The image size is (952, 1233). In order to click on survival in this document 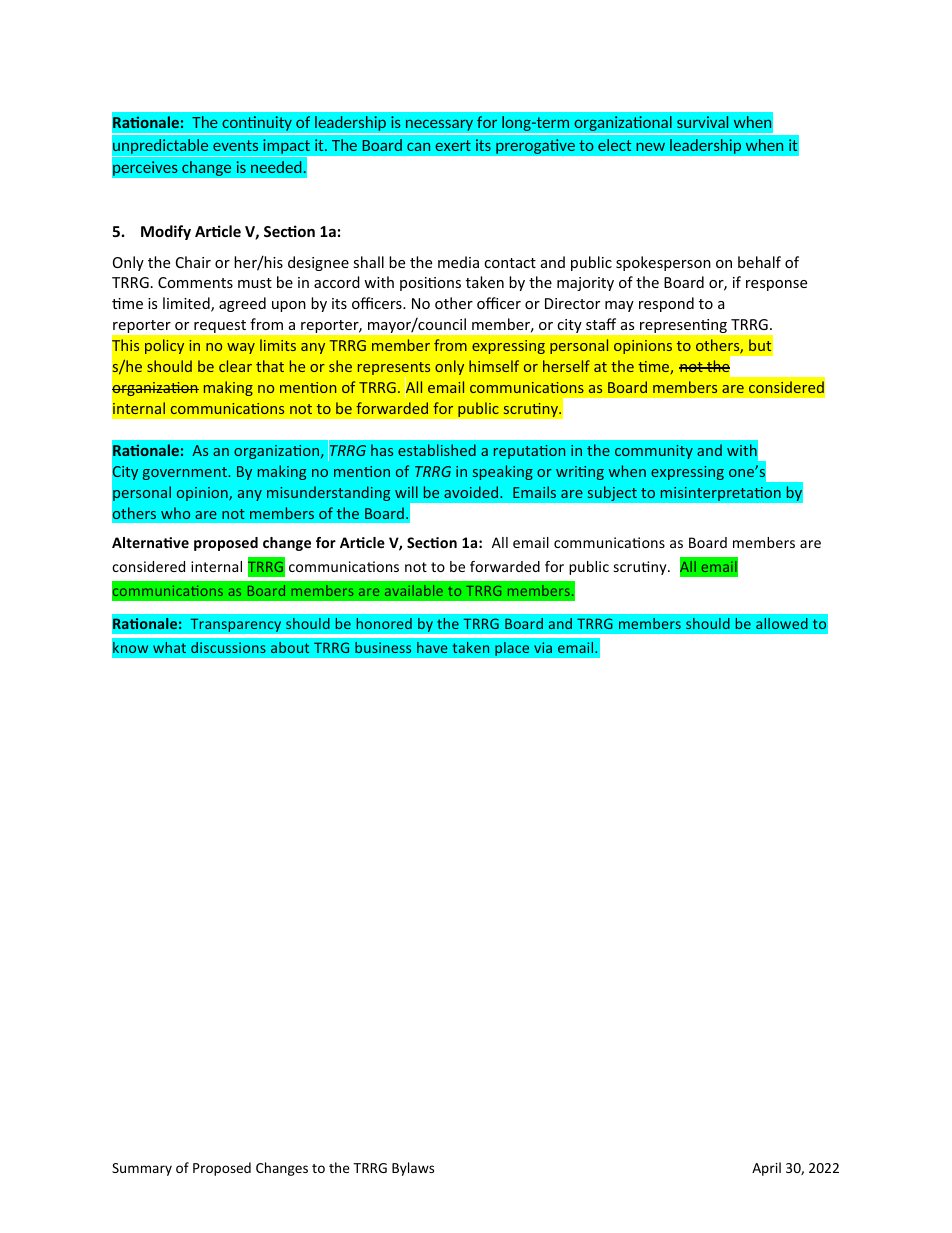, I will do `click(702, 122)`.
